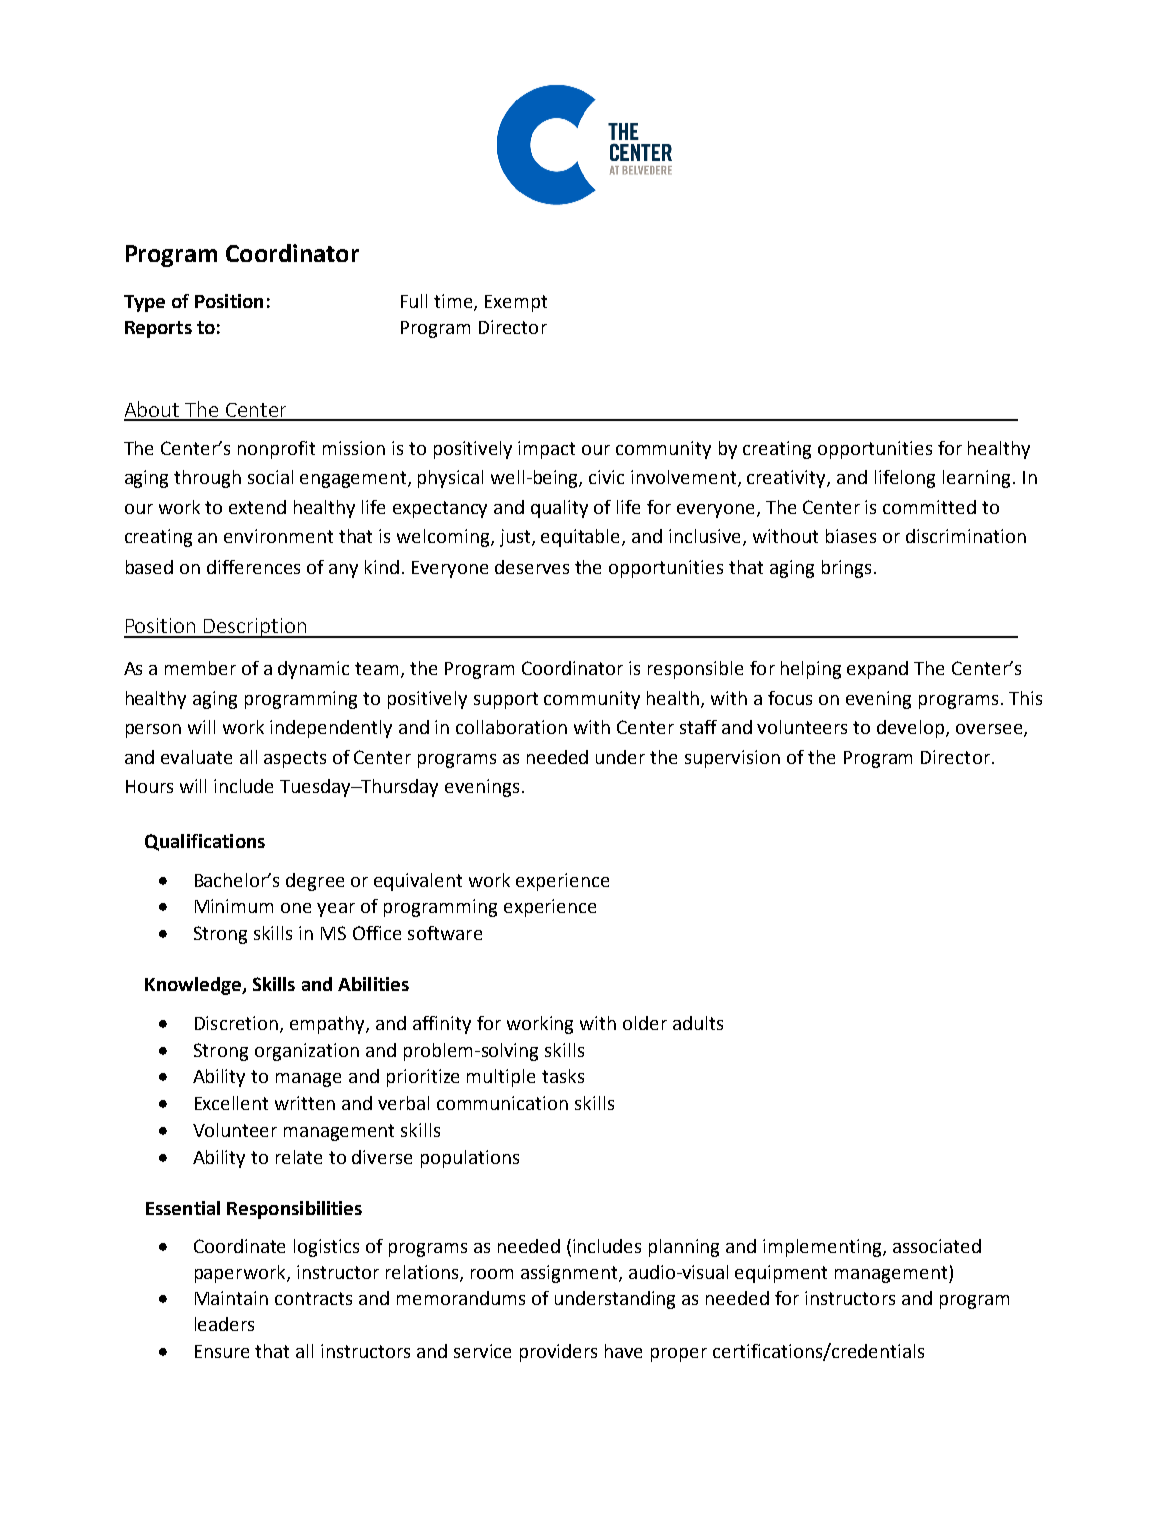  I want to click on committed, so click(929, 507).
